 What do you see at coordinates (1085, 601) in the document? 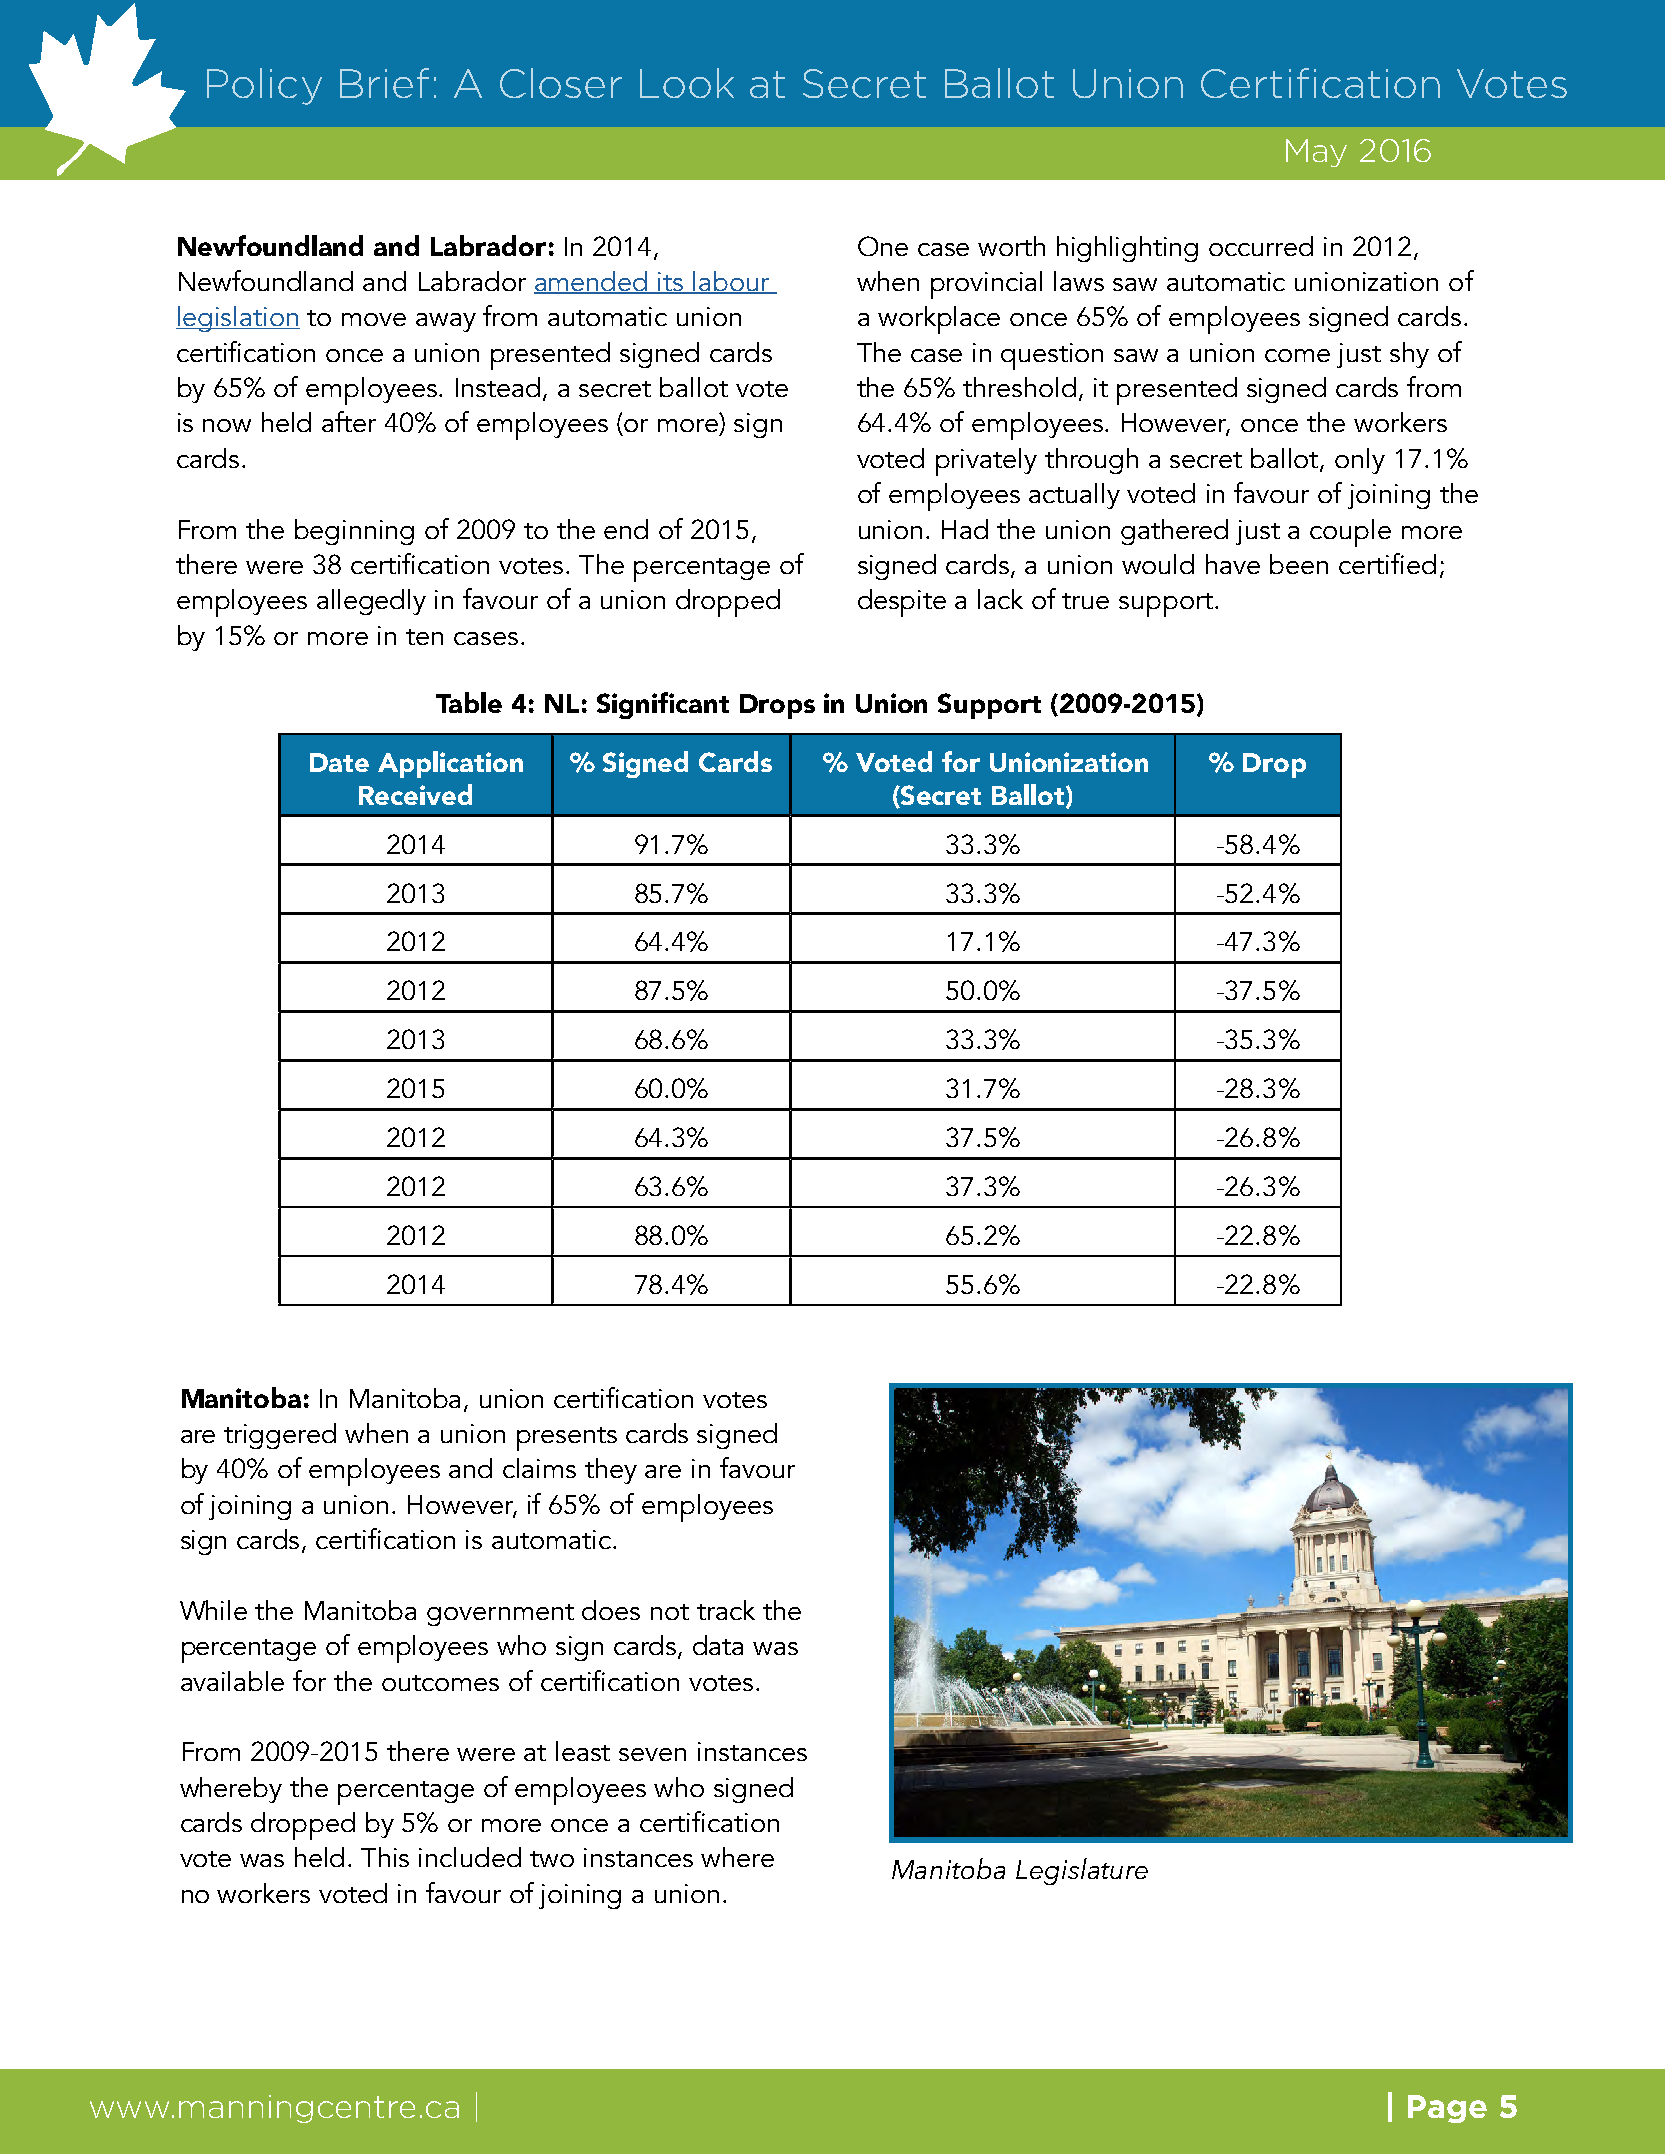
I see `true` at bounding box center [1085, 601].
